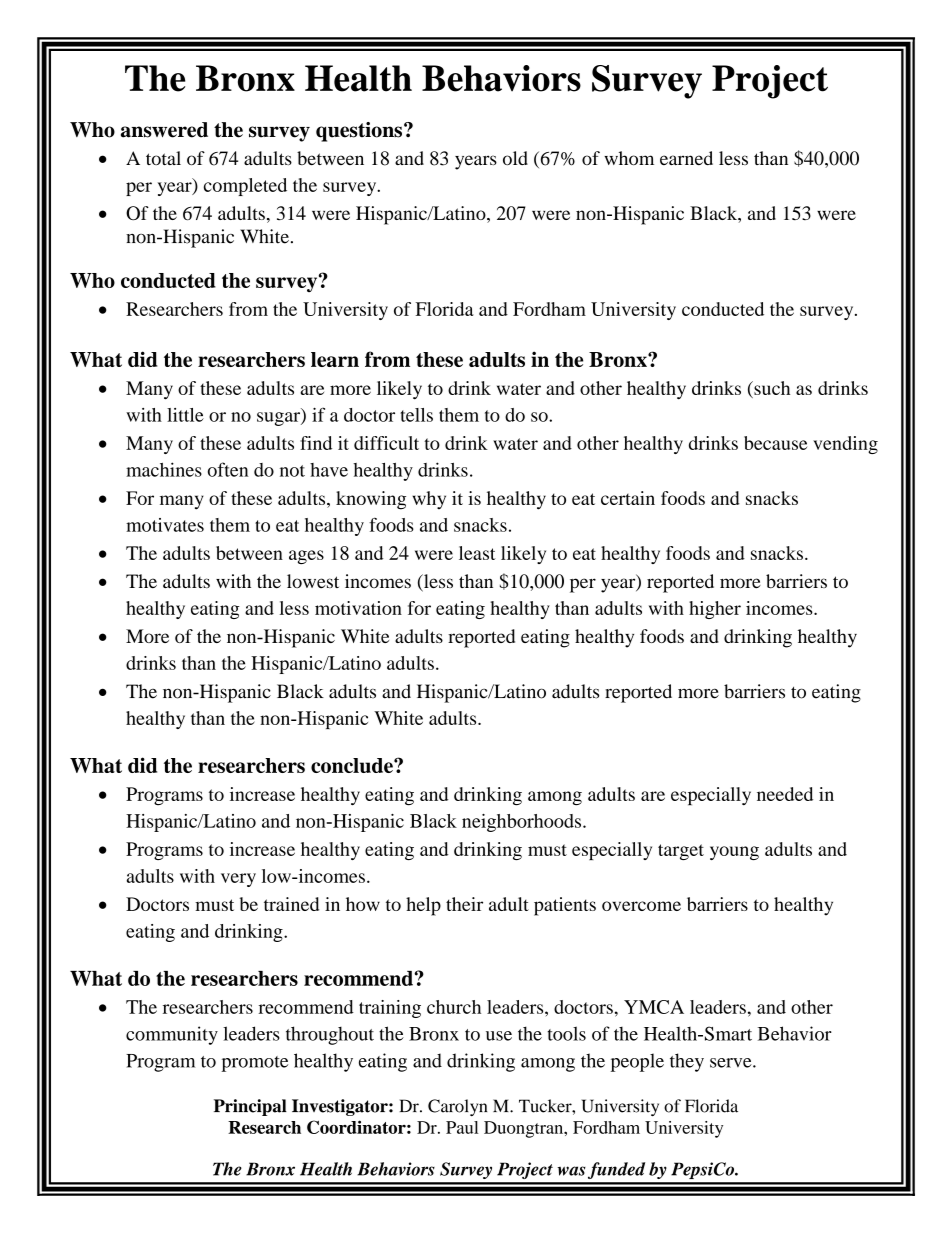  What do you see at coordinates (686, 158) in the screenshot?
I see `earned` at bounding box center [686, 158].
